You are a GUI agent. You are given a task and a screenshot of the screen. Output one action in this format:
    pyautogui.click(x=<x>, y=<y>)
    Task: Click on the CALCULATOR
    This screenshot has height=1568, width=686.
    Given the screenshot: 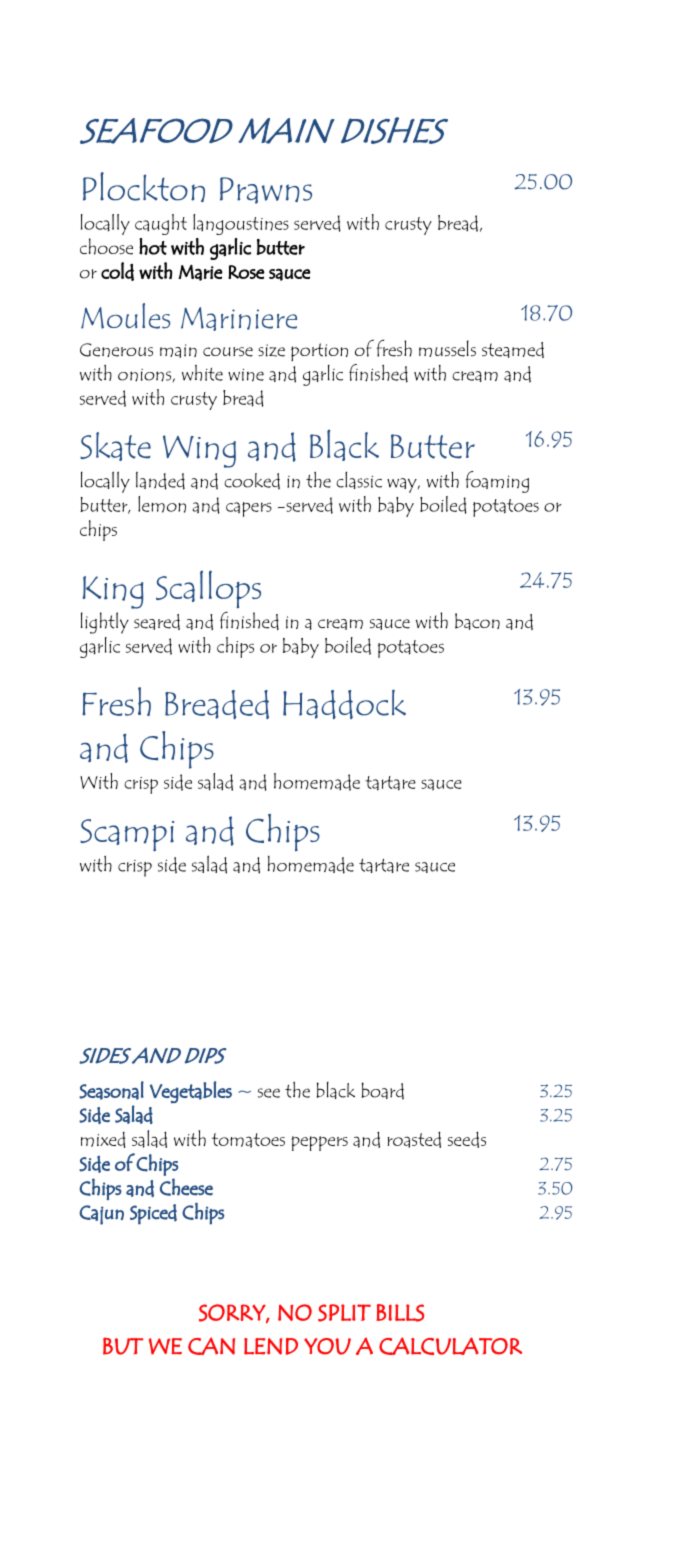 What is the action you would take?
    pyautogui.click(x=450, y=1346)
